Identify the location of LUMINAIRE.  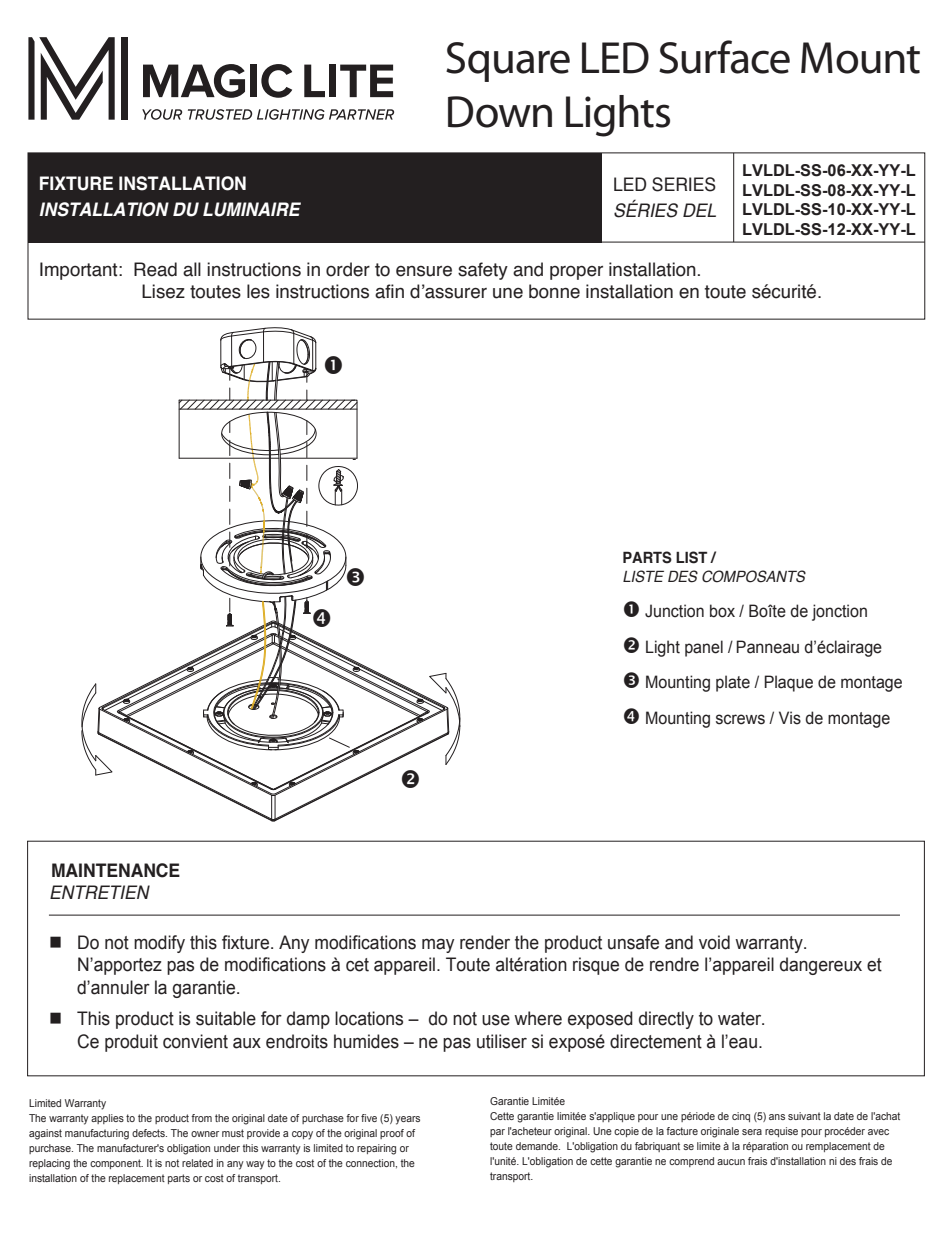
(252, 209).
